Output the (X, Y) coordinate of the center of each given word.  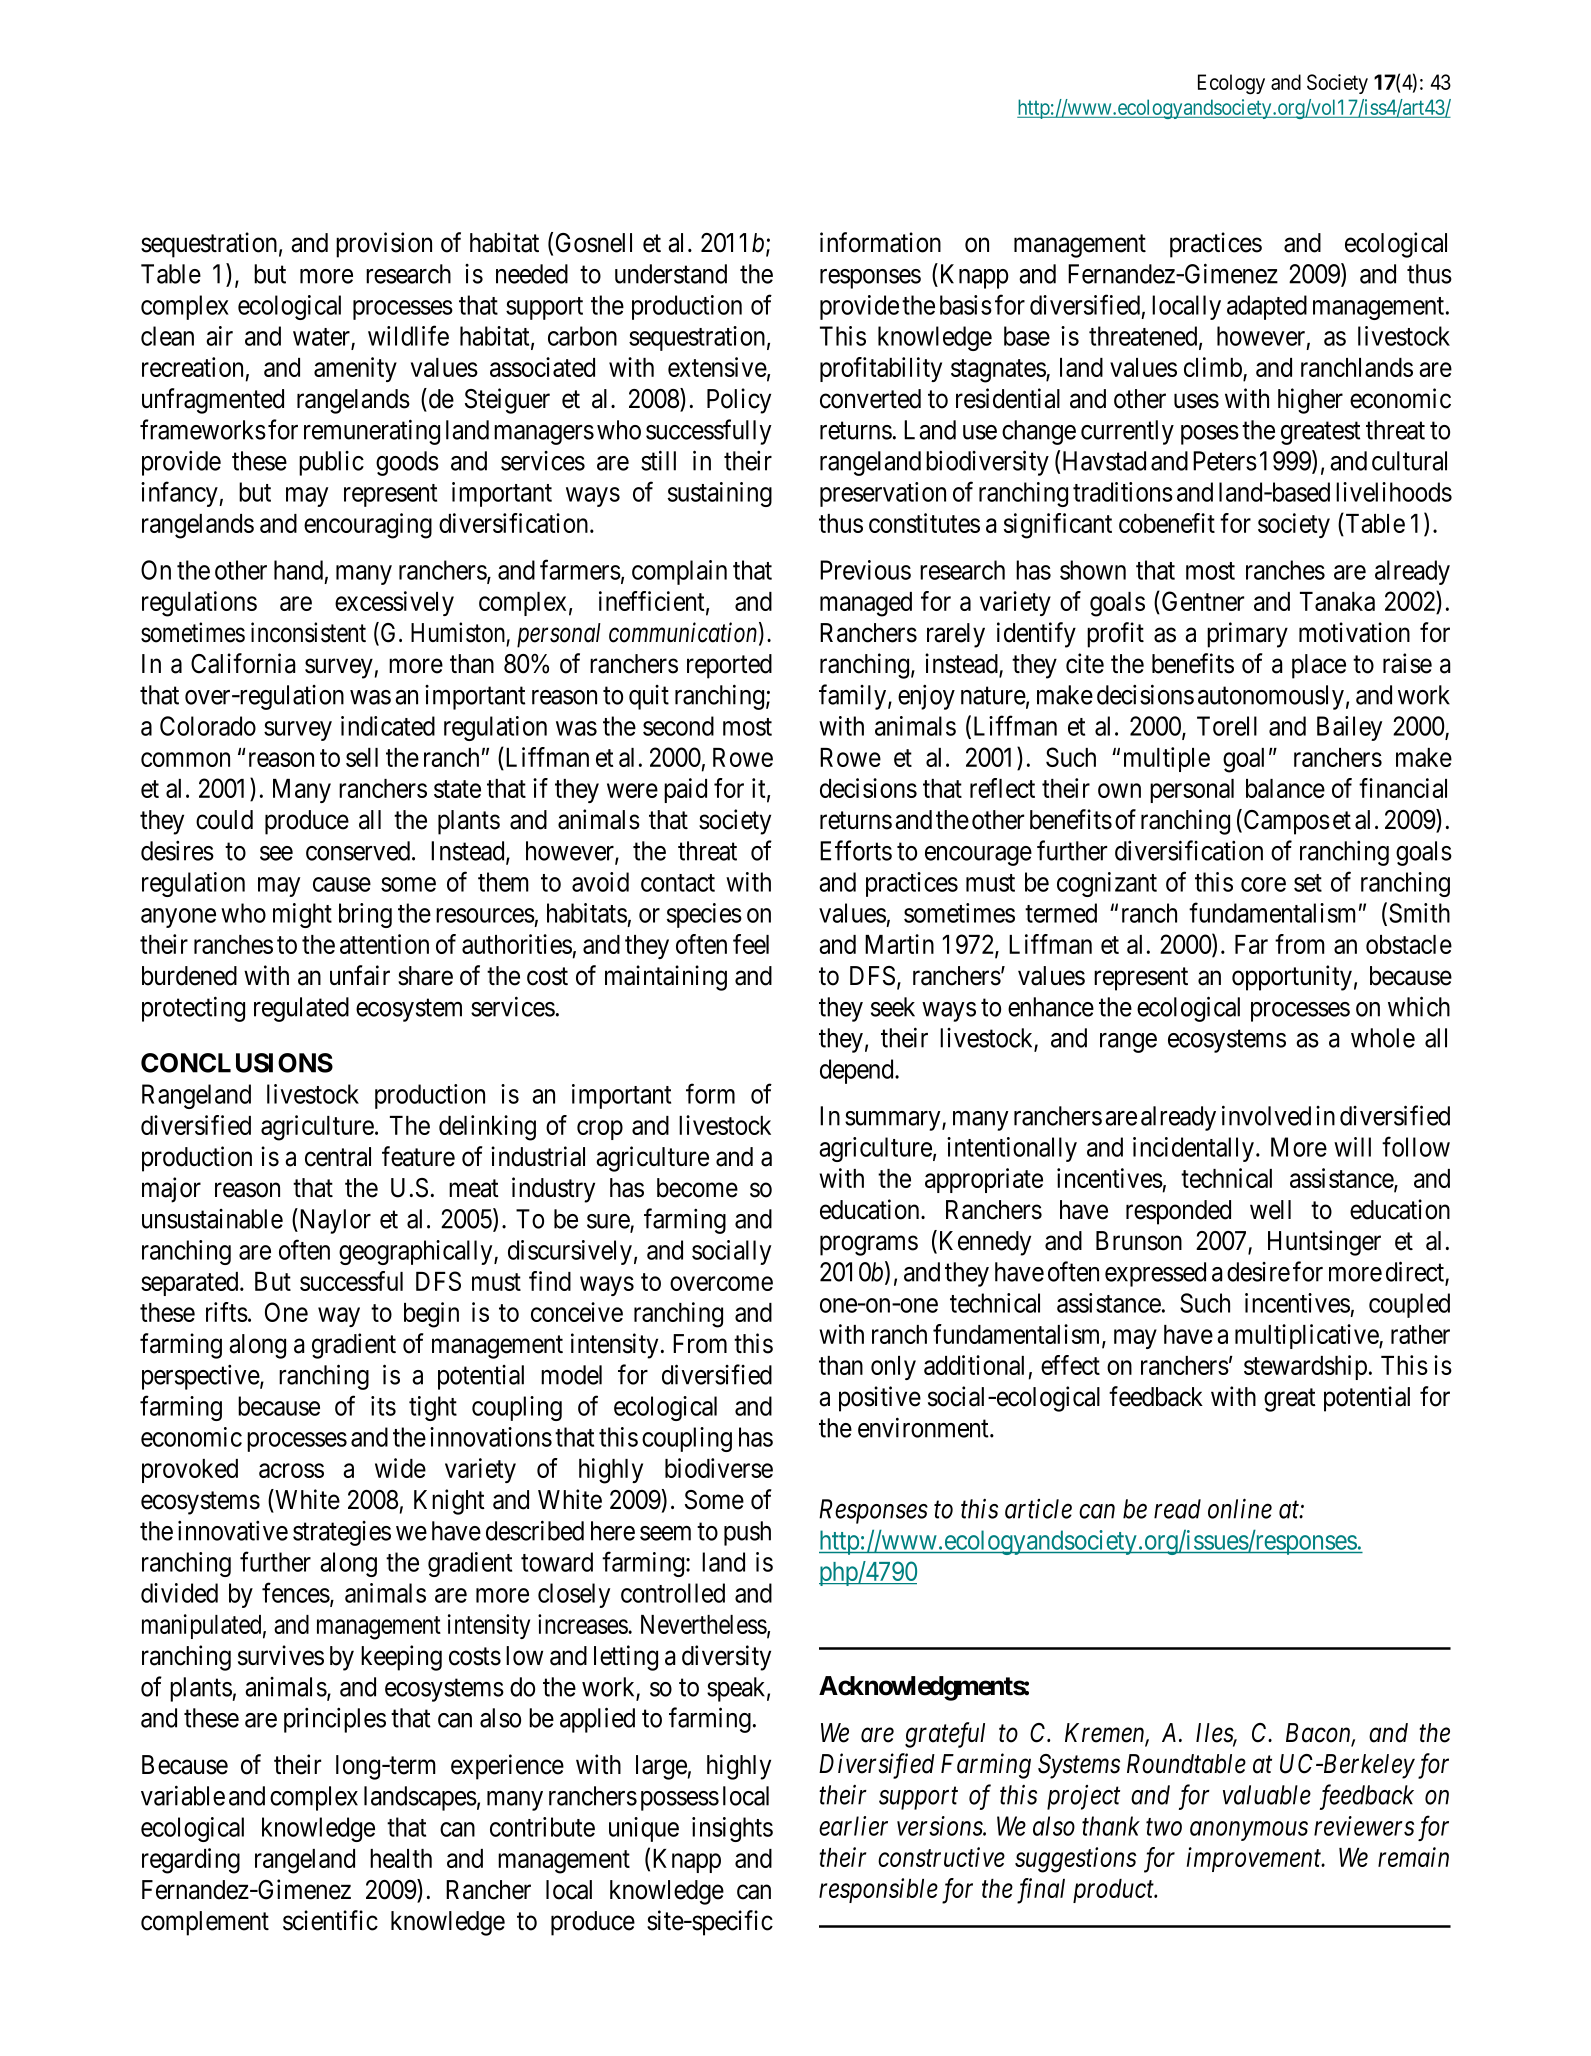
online (1240, 1508)
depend (858, 1071)
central (338, 1157)
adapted (1267, 307)
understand (671, 274)
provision (384, 245)
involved (1266, 1115)
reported (729, 666)
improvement (1255, 1859)
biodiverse (719, 1468)
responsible (878, 1890)
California (243, 663)
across (291, 1471)
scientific (330, 1920)
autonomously (1271, 697)
